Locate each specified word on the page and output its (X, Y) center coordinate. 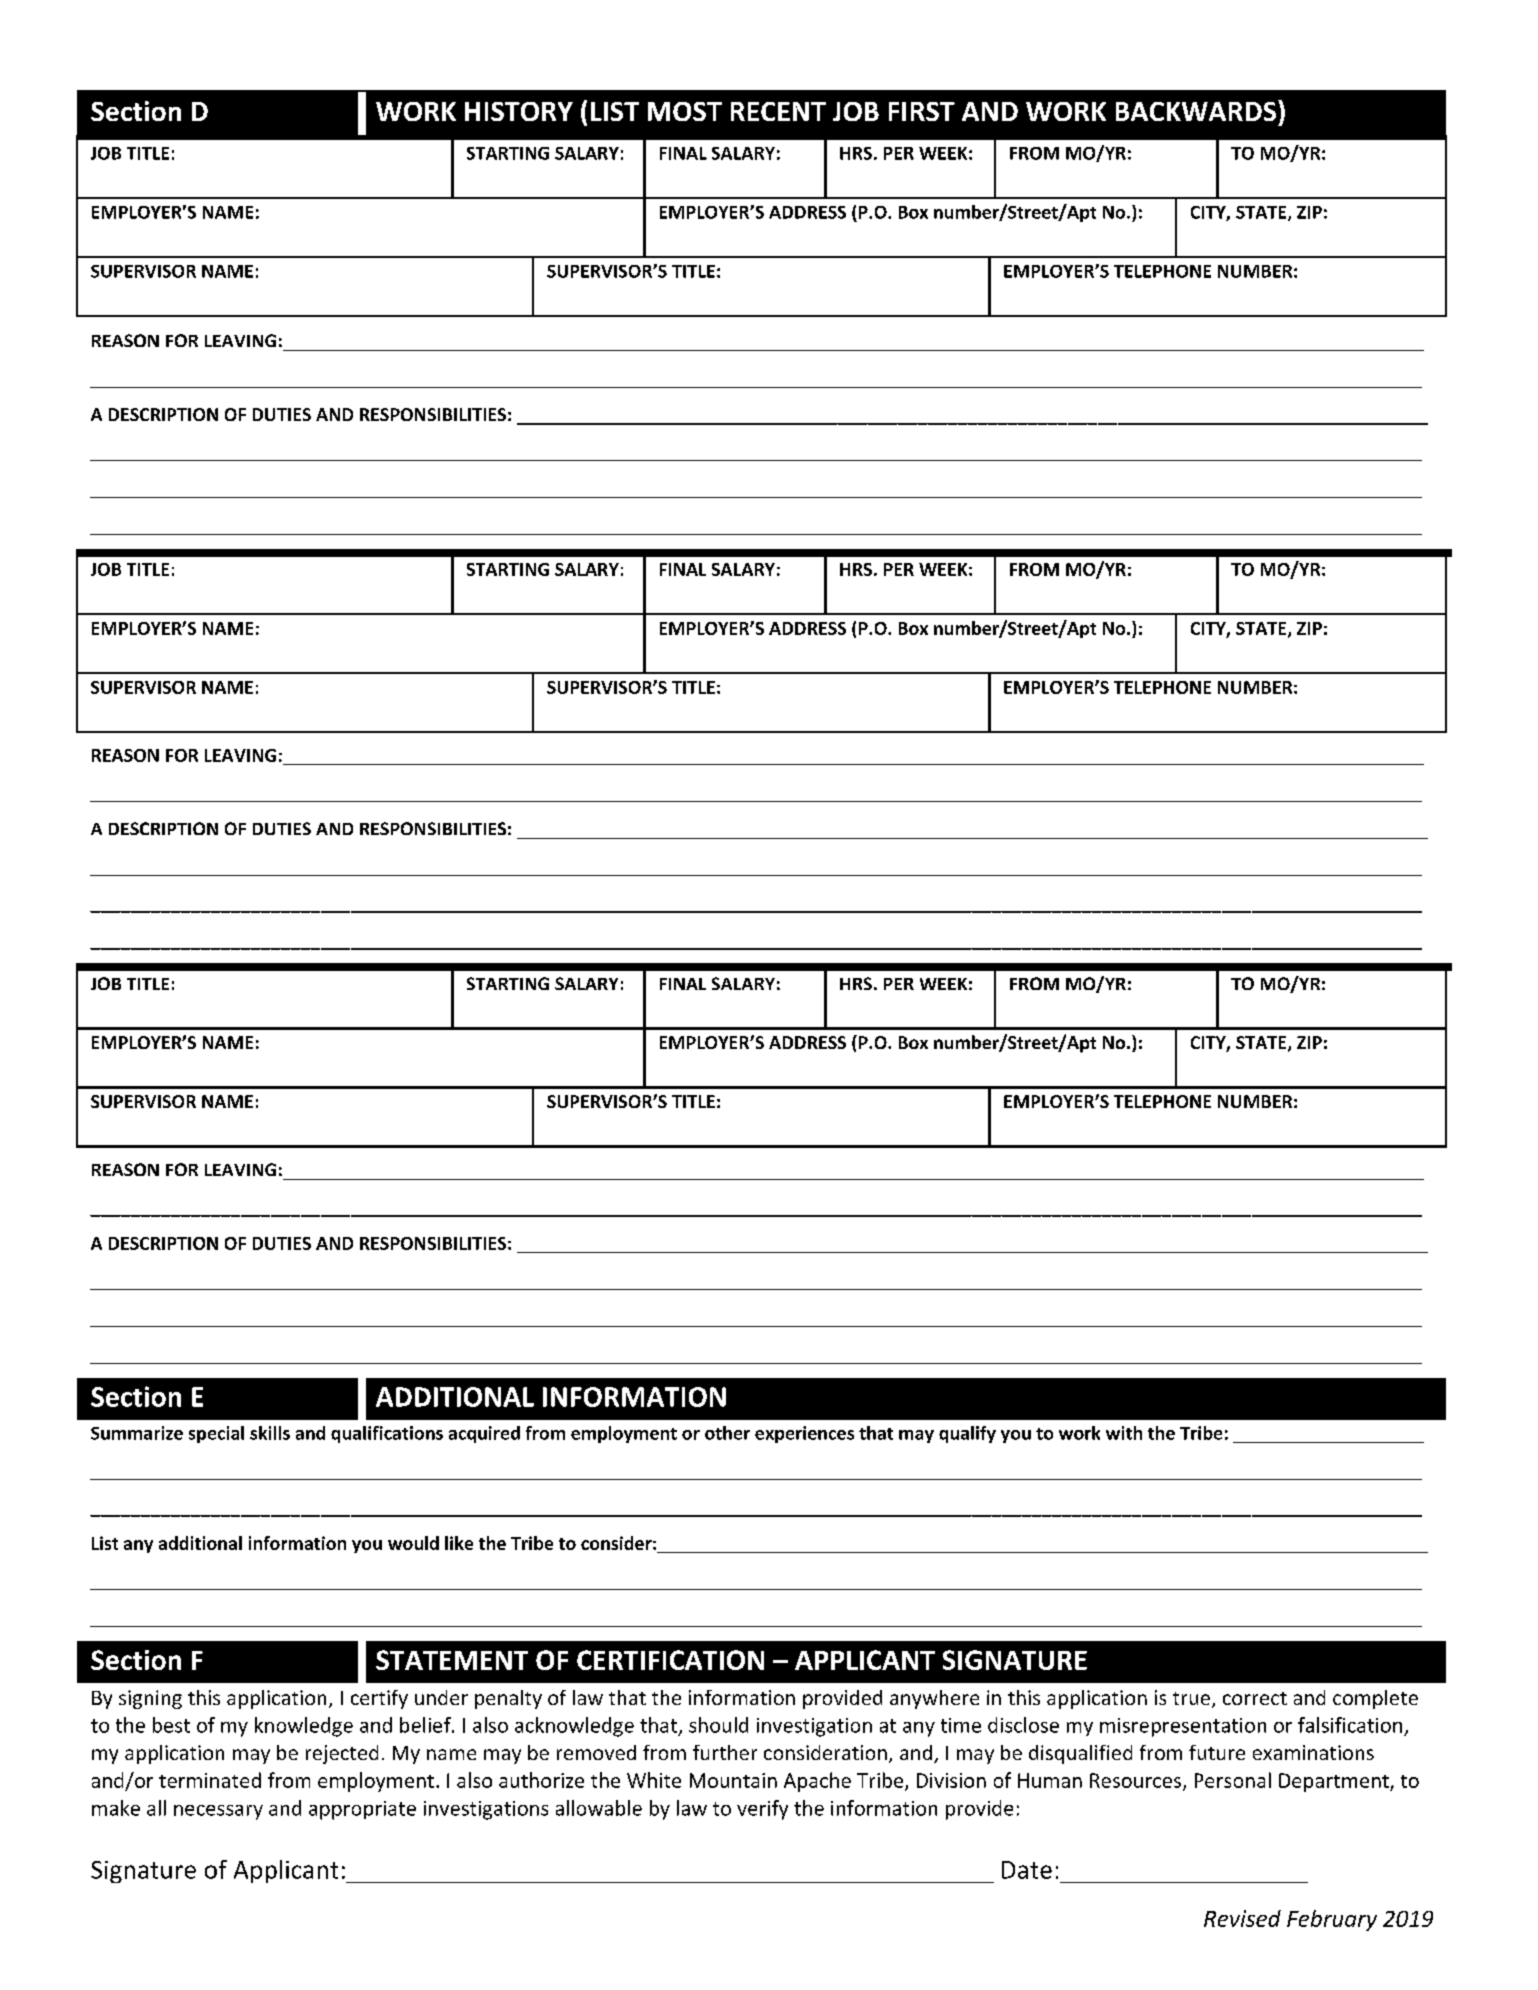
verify (762, 1810)
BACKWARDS (1197, 110)
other (727, 1433)
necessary (218, 1812)
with (1124, 1433)
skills (270, 1433)
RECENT (778, 111)
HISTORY (519, 111)
